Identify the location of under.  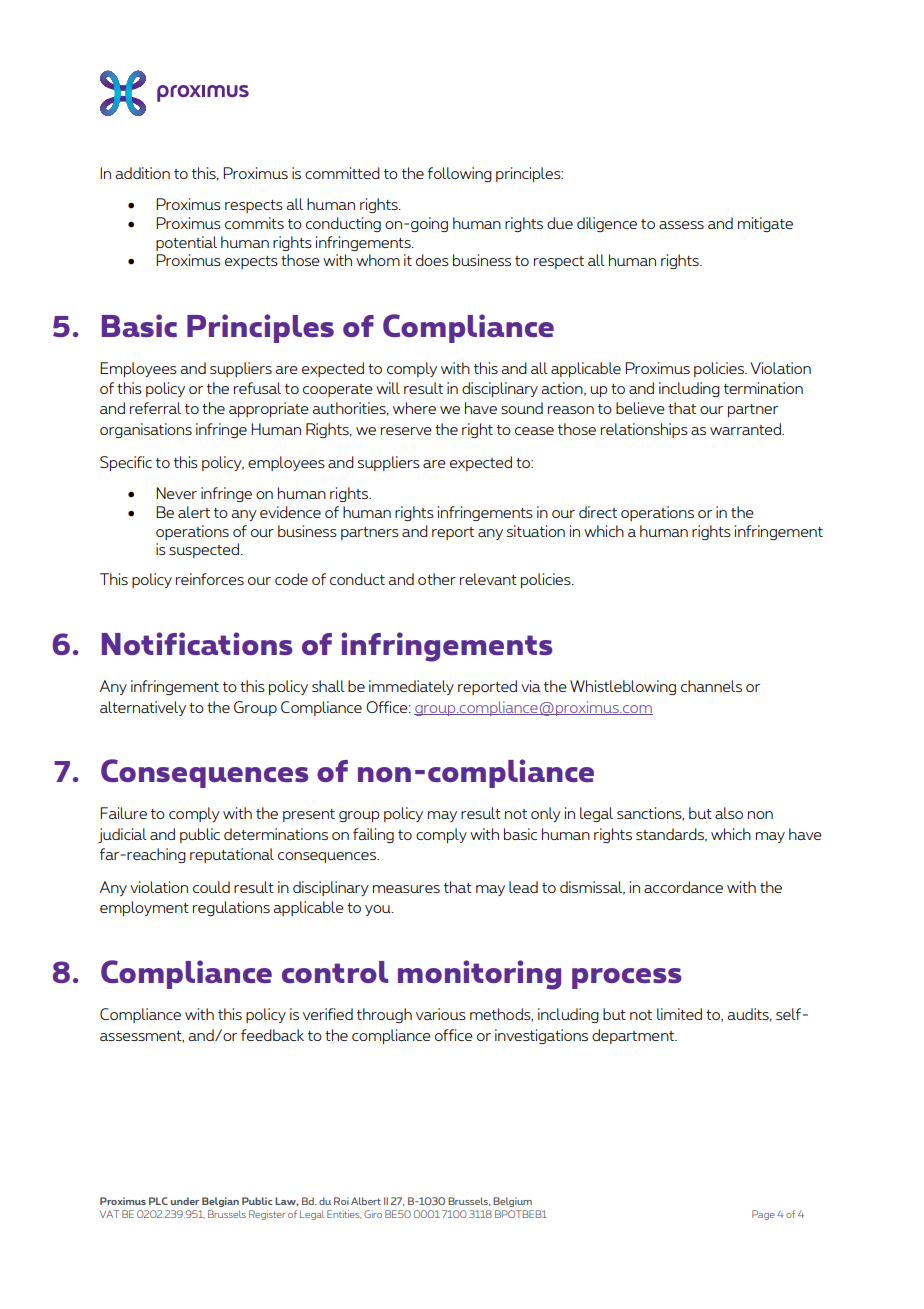
(185, 1201).
